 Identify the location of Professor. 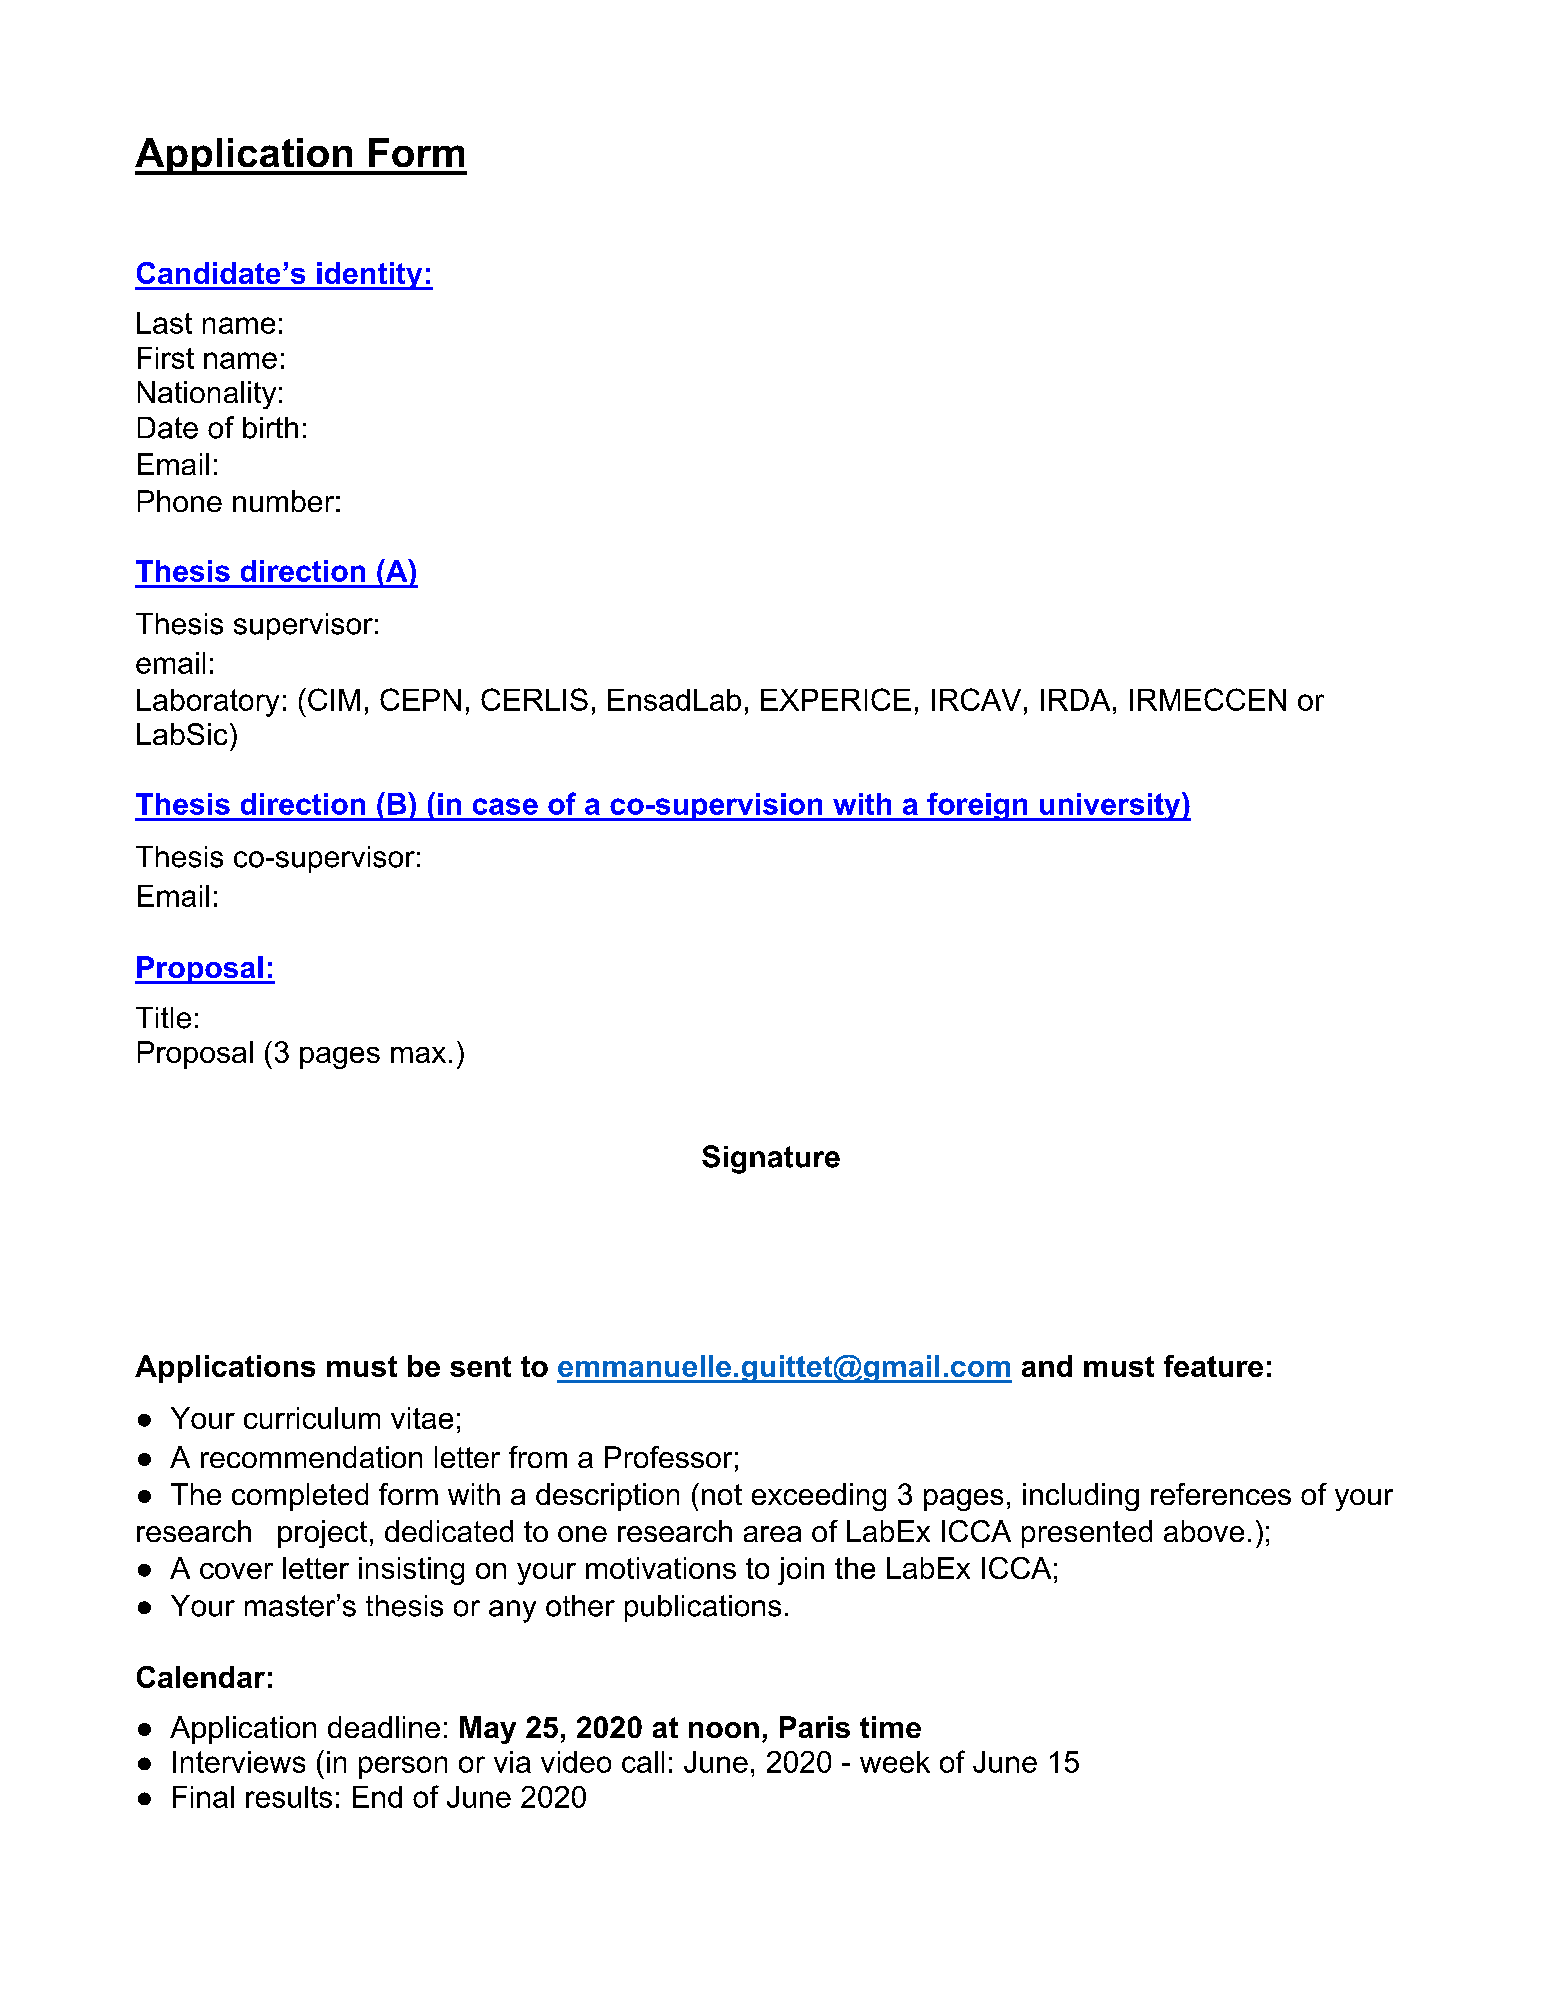
(668, 1457).
